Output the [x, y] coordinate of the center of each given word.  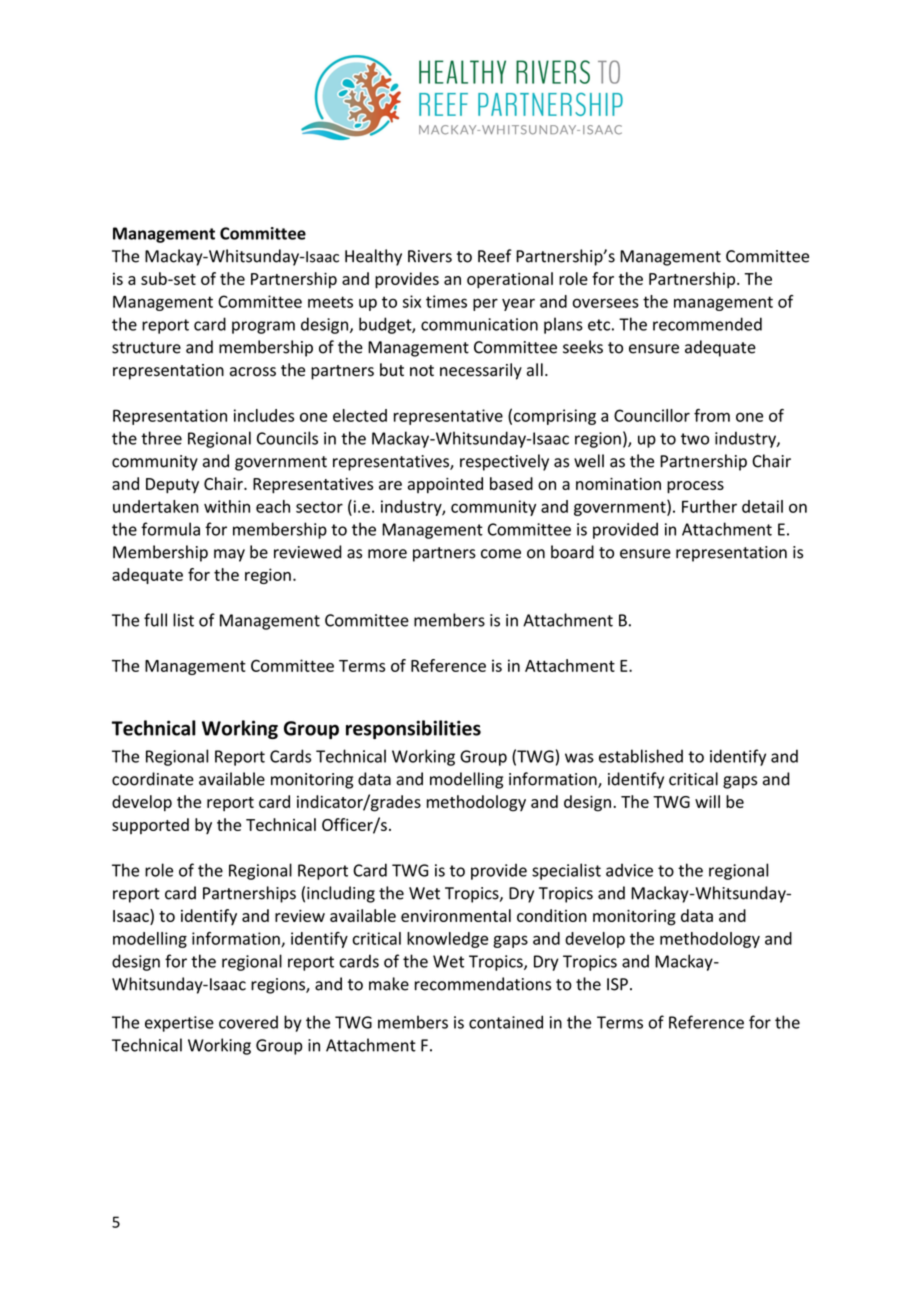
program [263, 327]
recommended [707, 324]
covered [248, 1022]
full [155, 620]
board [572, 552]
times [446, 301]
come [501, 554]
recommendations [483, 984]
